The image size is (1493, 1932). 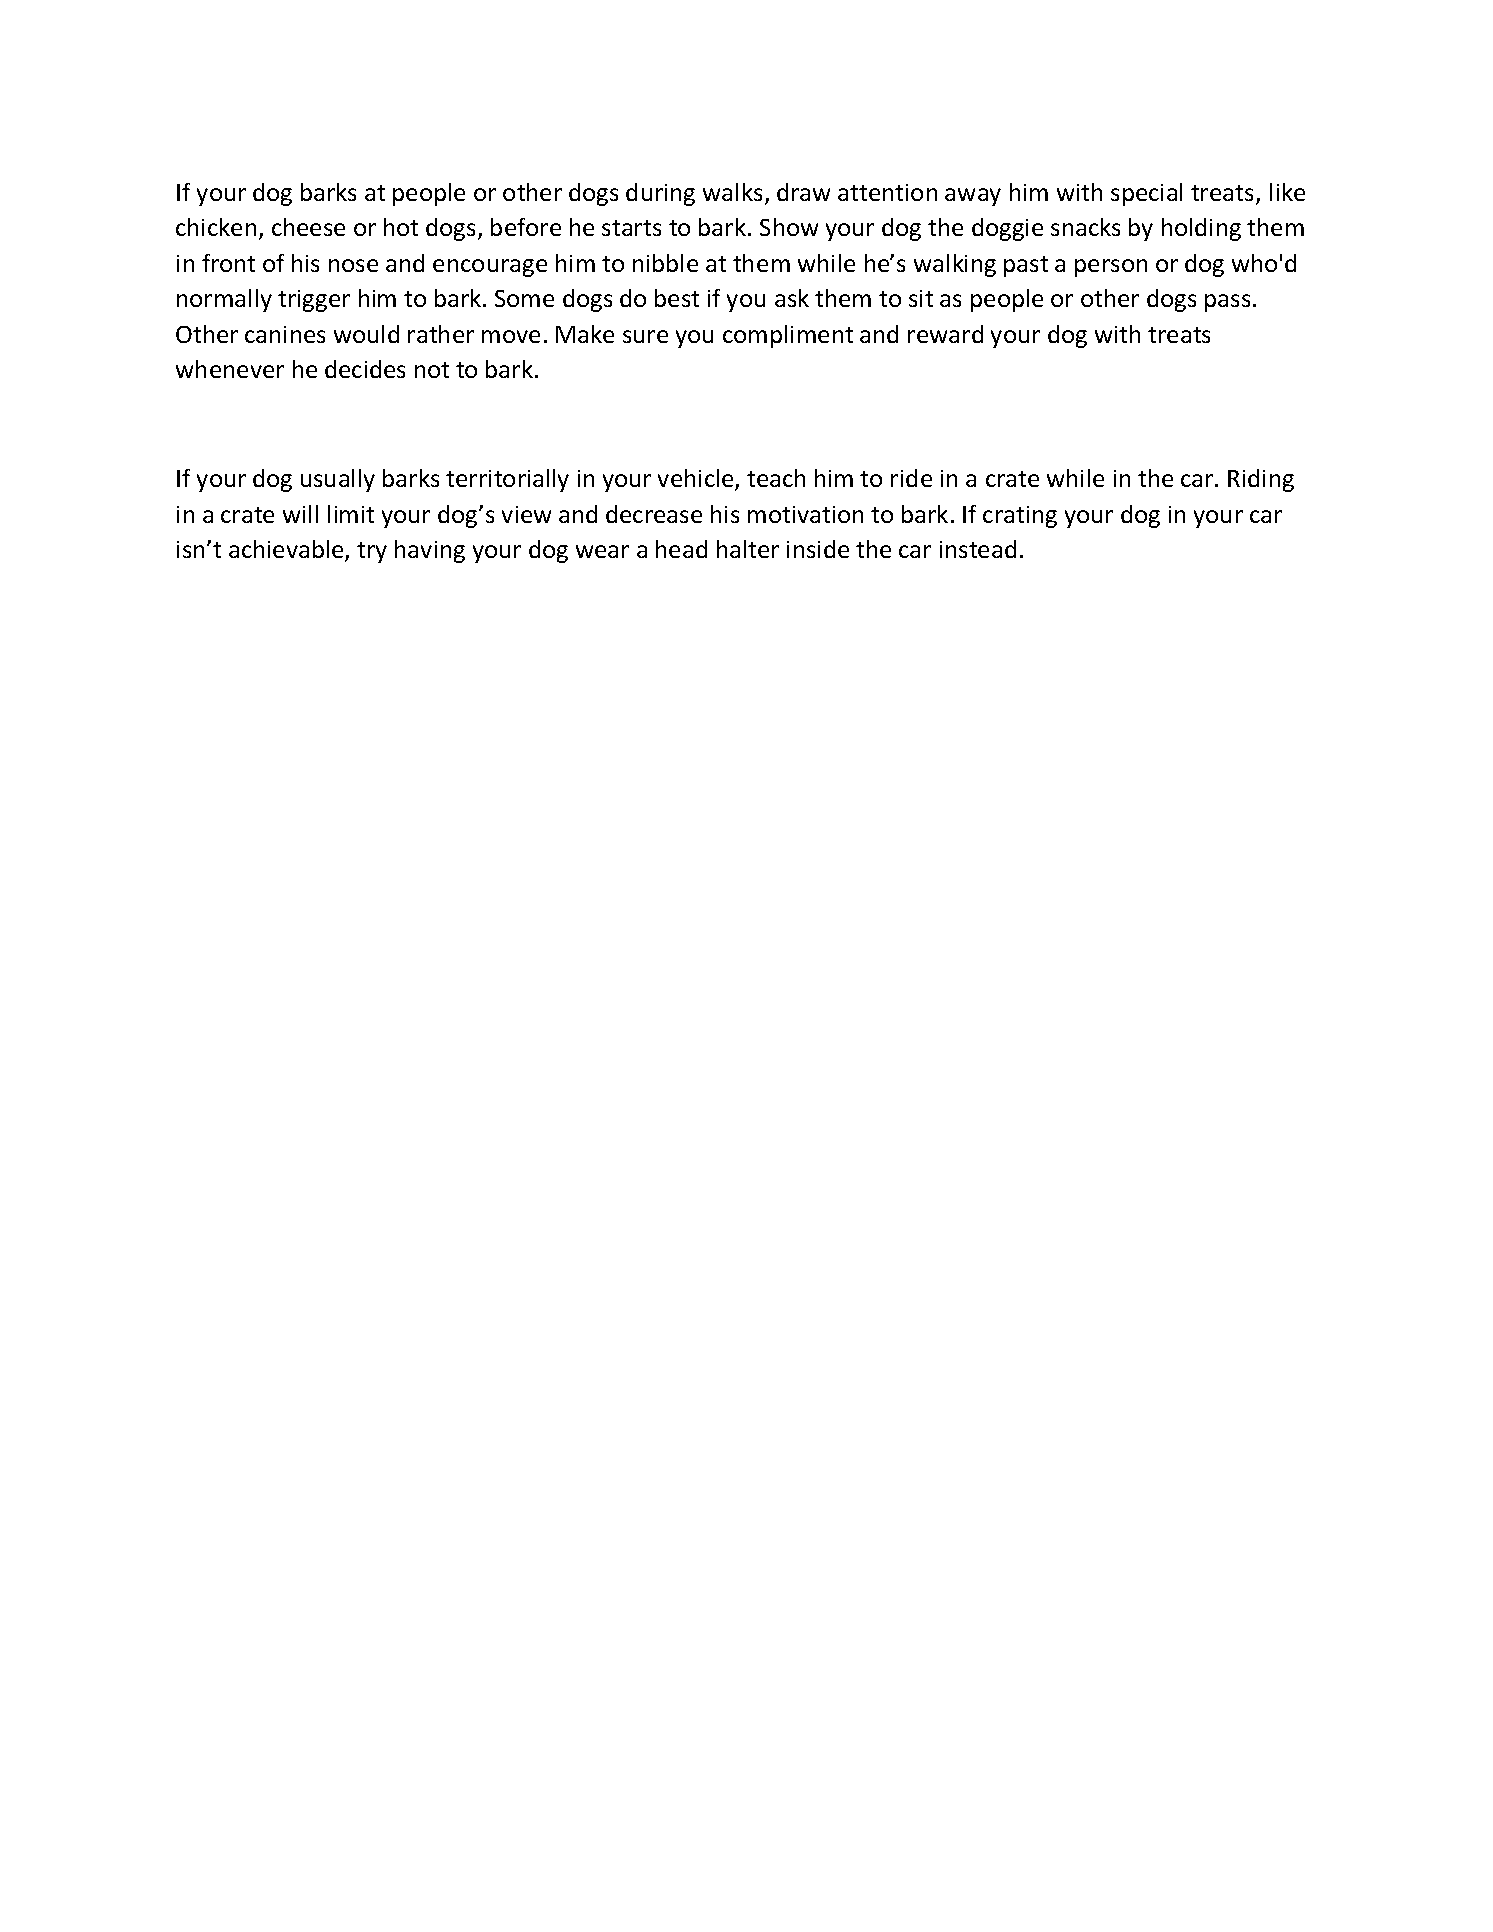 What do you see at coordinates (1146, 194) in the screenshot?
I see `special` at bounding box center [1146, 194].
